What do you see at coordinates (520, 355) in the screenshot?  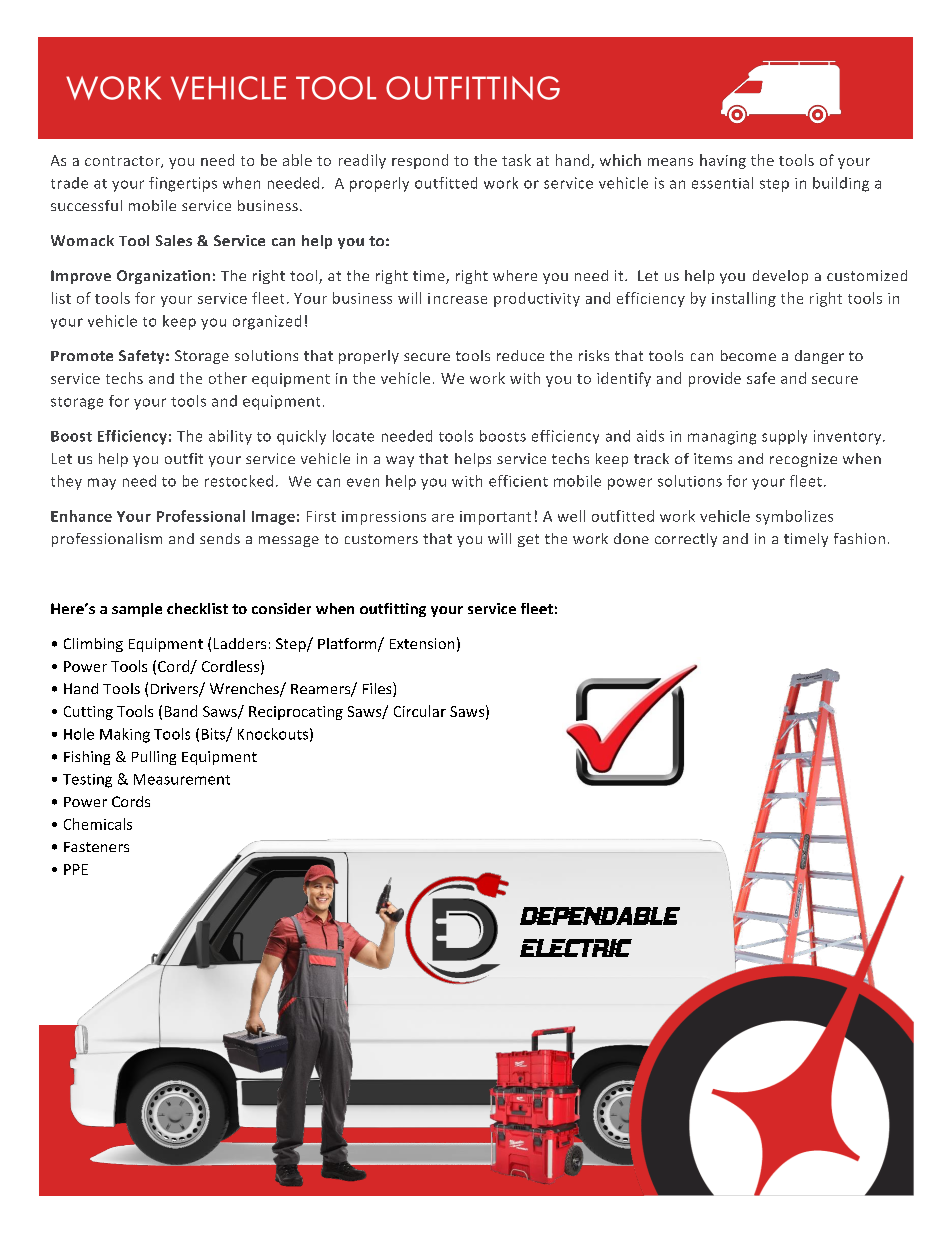 I see `reduce` at bounding box center [520, 355].
